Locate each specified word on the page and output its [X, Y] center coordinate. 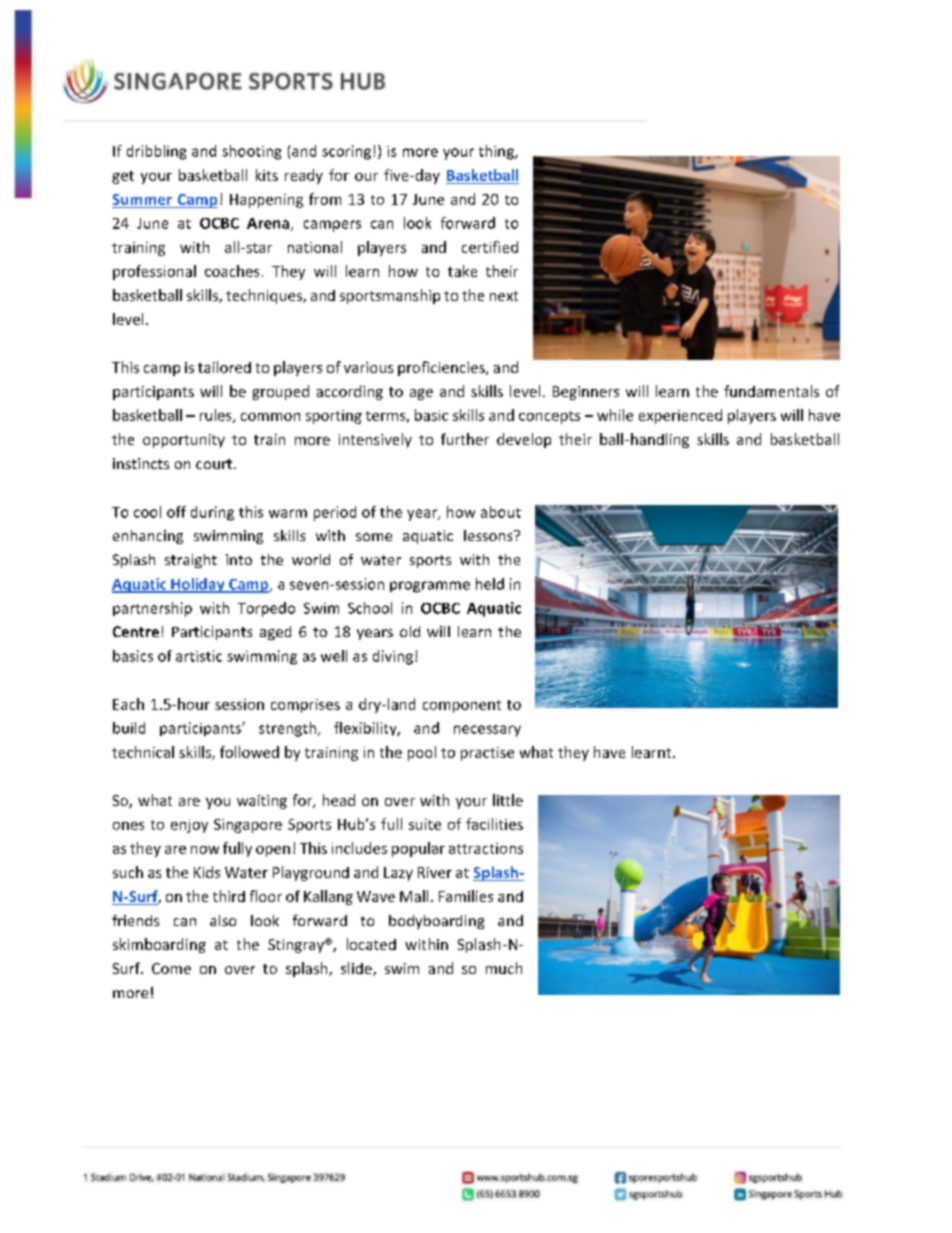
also [223, 920]
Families [466, 896]
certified [490, 247]
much [504, 968]
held [490, 584]
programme [430, 587]
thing [497, 152]
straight [191, 561]
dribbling [156, 152]
